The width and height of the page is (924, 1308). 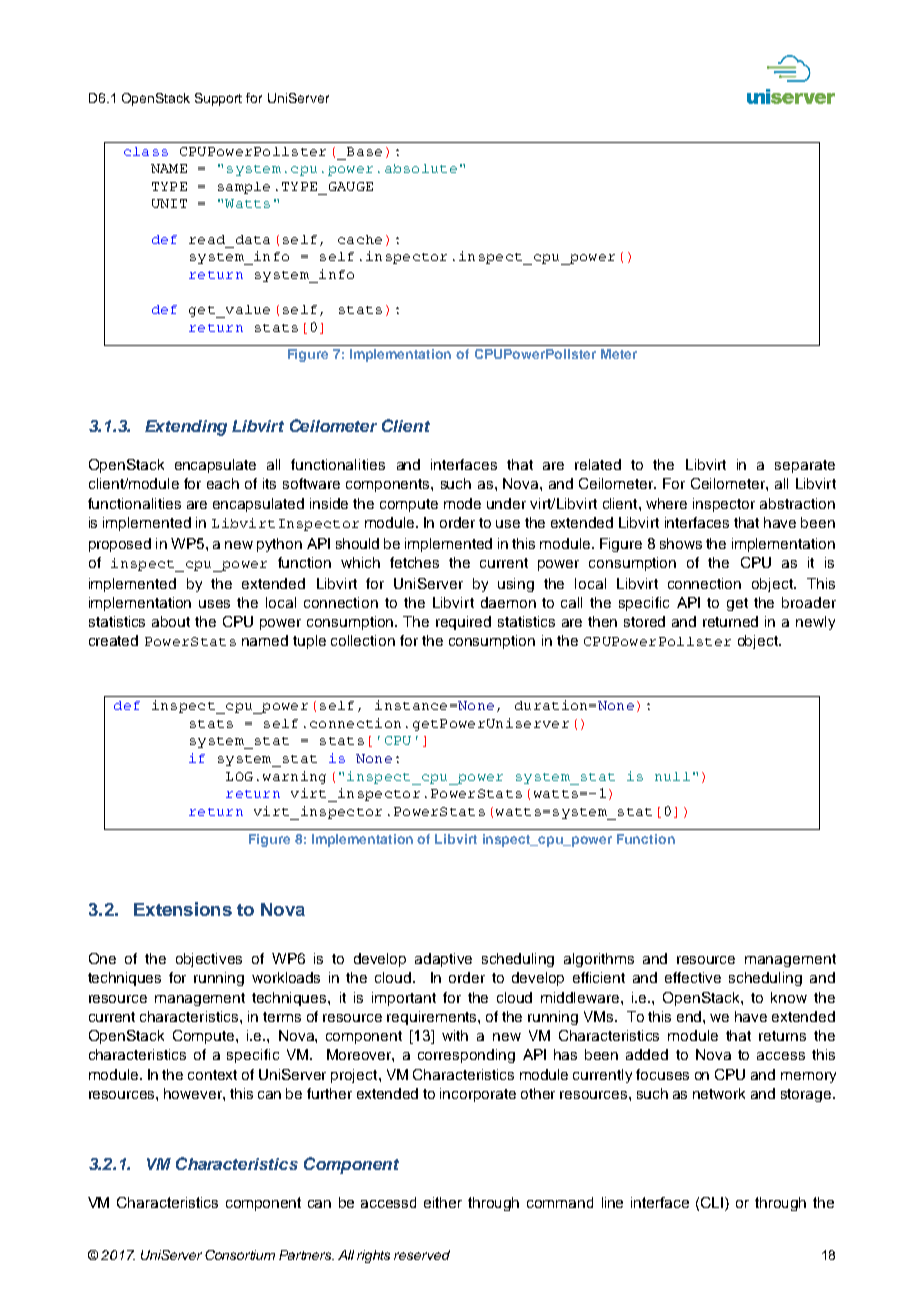 I want to click on newly, so click(x=815, y=623).
